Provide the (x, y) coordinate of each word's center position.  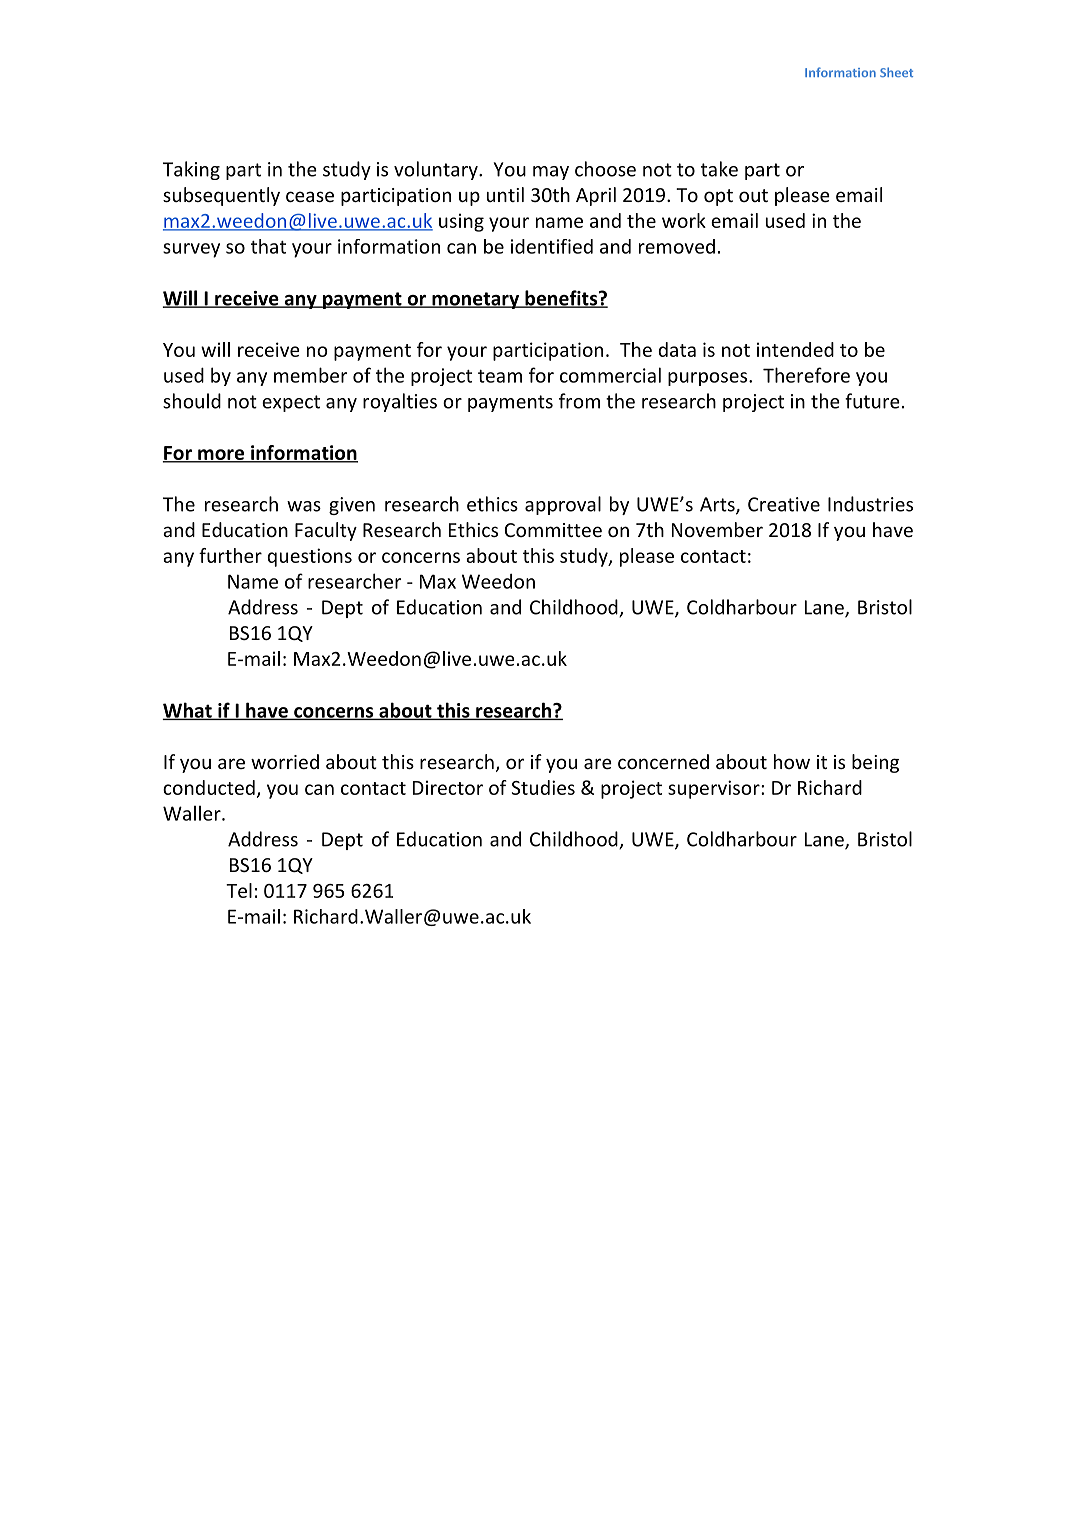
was (304, 506)
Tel (239, 890)
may (551, 173)
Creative (784, 504)
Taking (191, 170)
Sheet (896, 72)
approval (563, 505)
